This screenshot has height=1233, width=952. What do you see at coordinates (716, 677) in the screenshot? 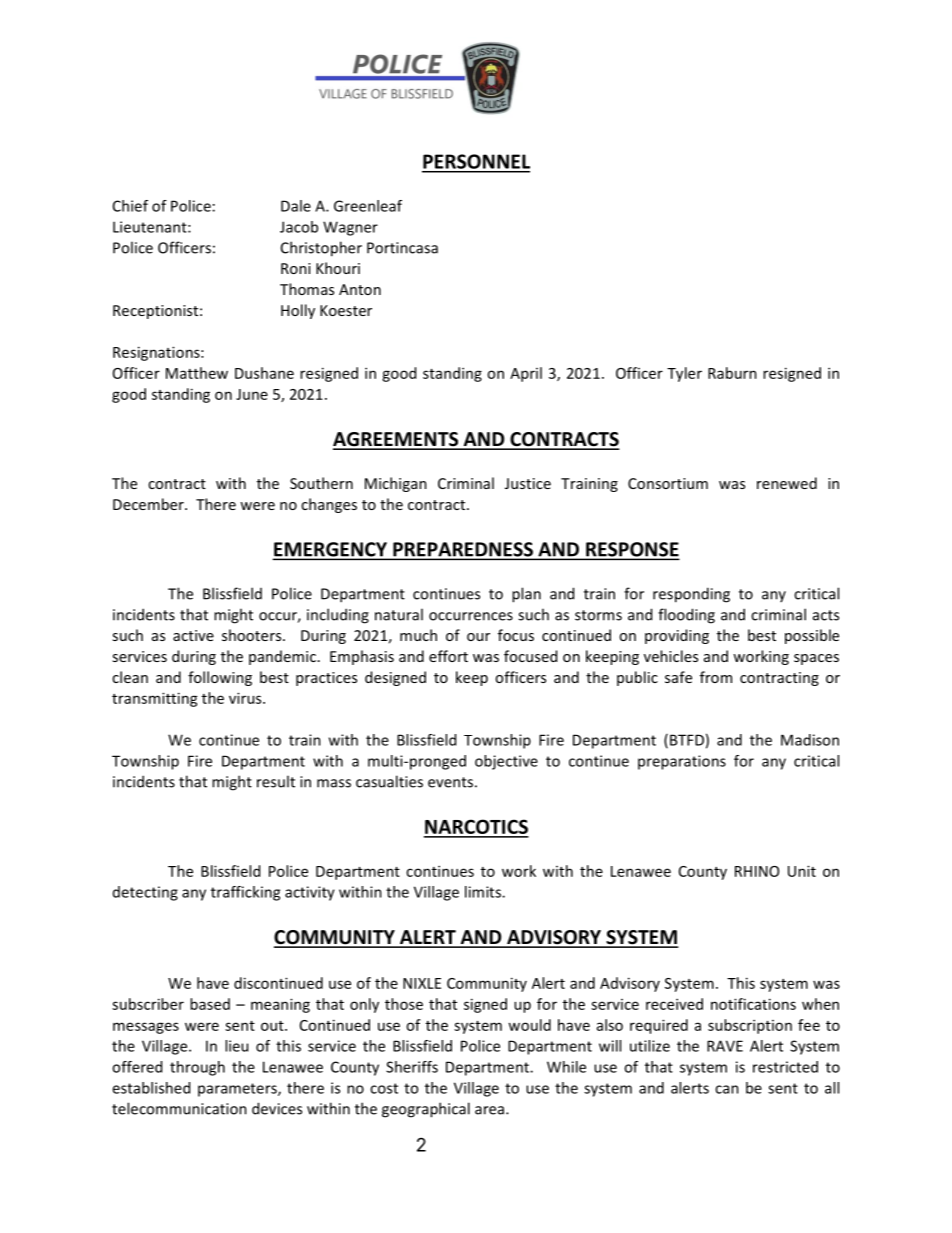
I see `from` at bounding box center [716, 677].
